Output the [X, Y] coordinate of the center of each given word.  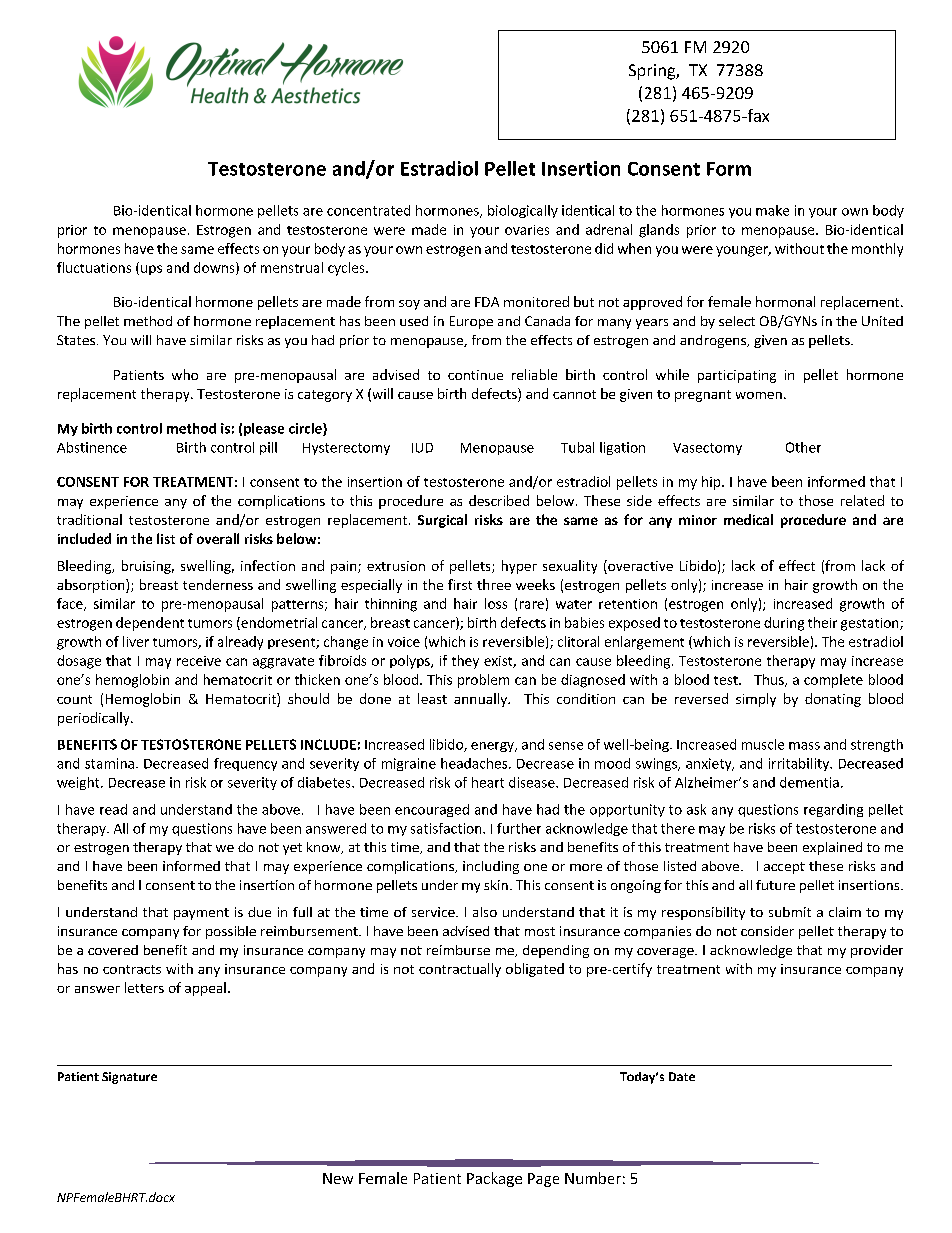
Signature [129, 1078]
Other [803, 447]
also [485, 912]
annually [482, 700]
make [772, 210]
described [499, 500]
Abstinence [92, 447]
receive [199, 661]
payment [201, 914]
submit [790, 912]
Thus [770, 680]
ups [151, 270]
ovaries [527, 230]
